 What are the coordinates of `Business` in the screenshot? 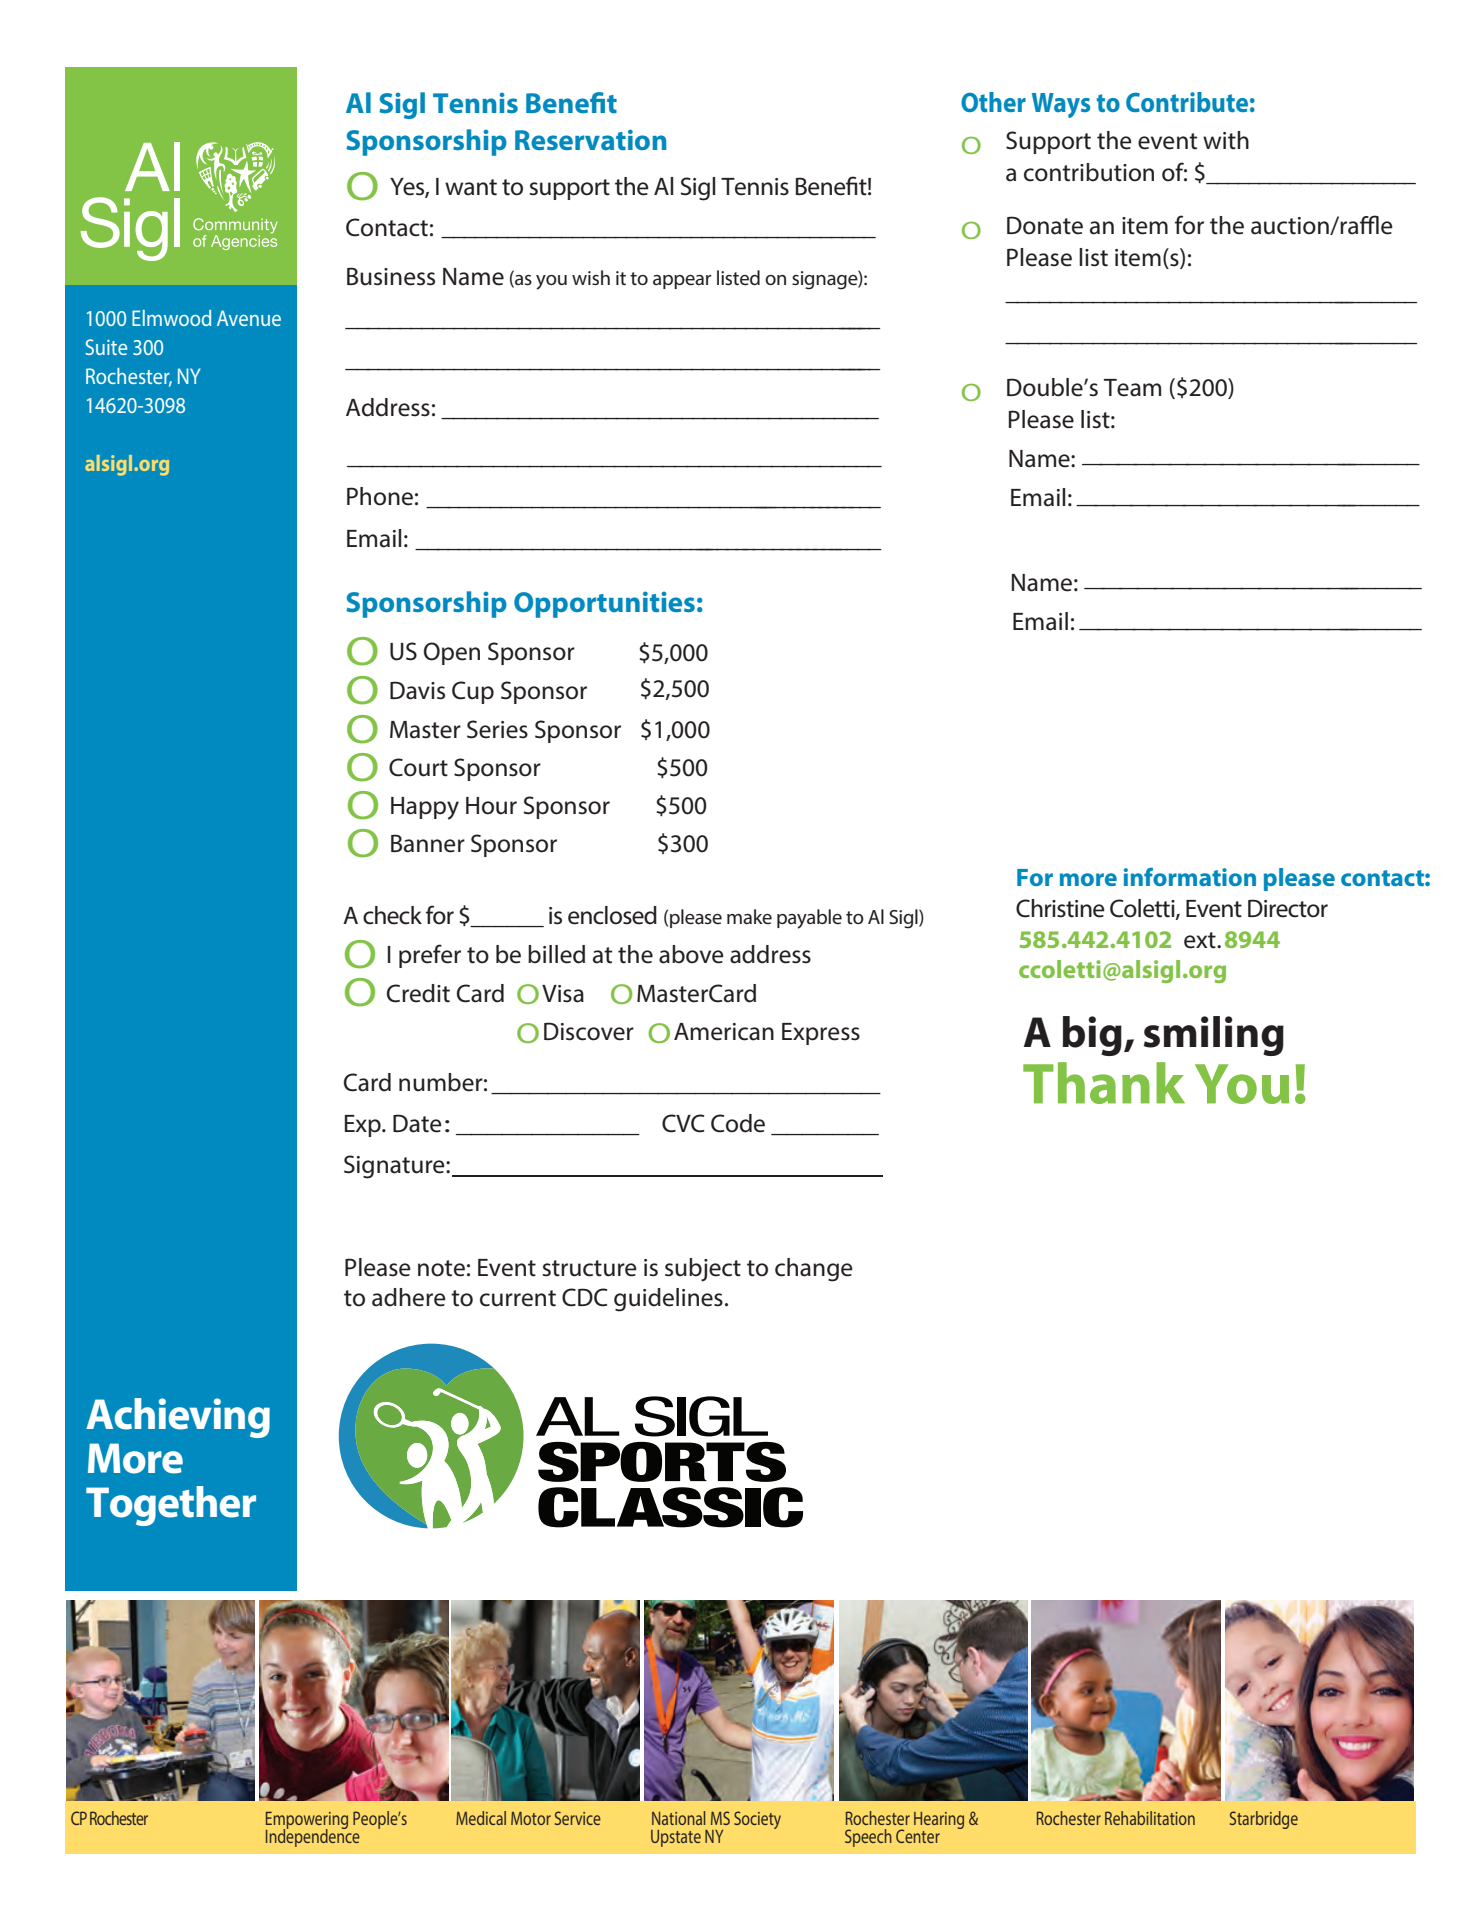 It's located at (391, 276).
